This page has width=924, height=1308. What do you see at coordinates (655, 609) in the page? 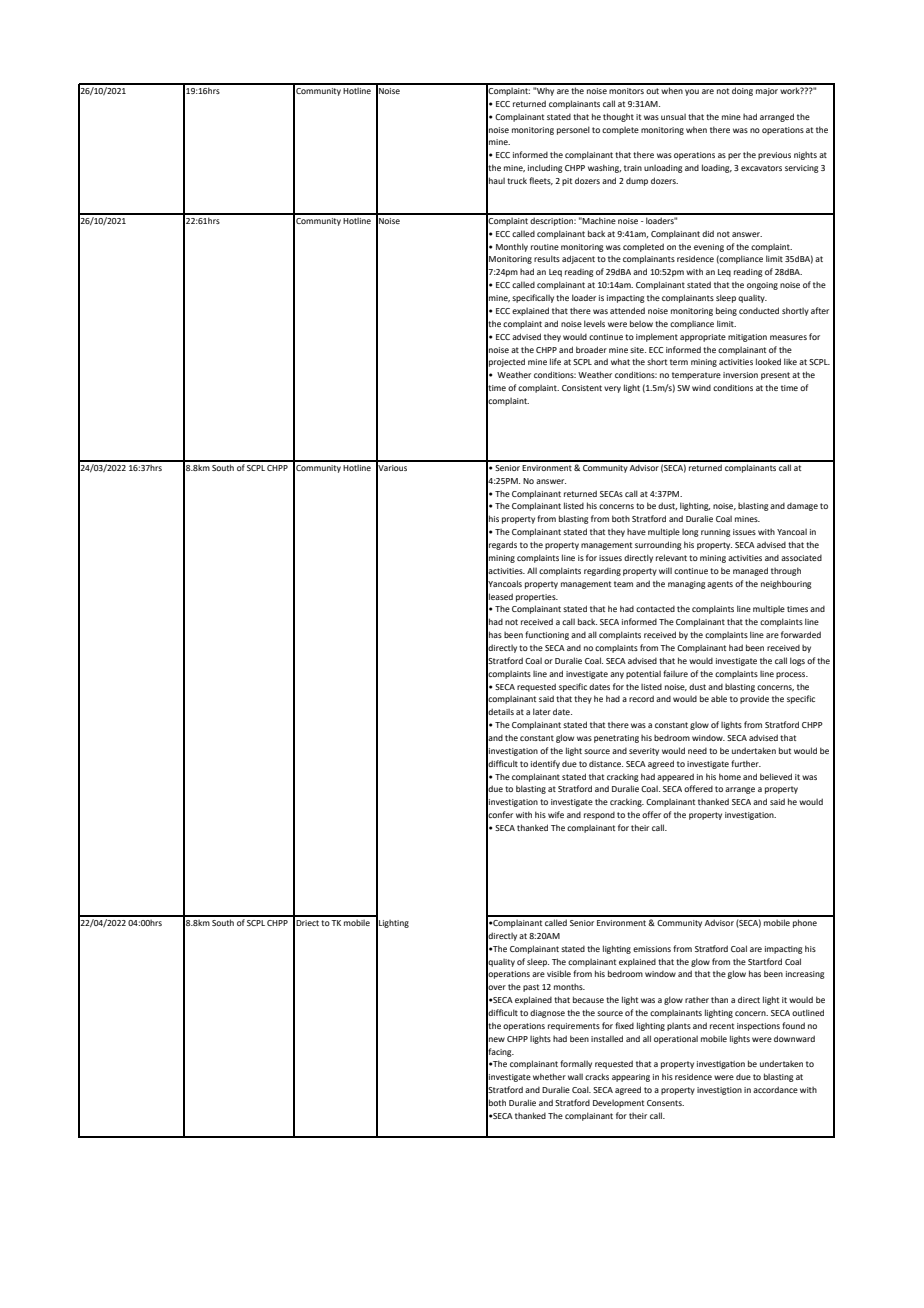
I see `contacted` at bounding box center [655, 609].
